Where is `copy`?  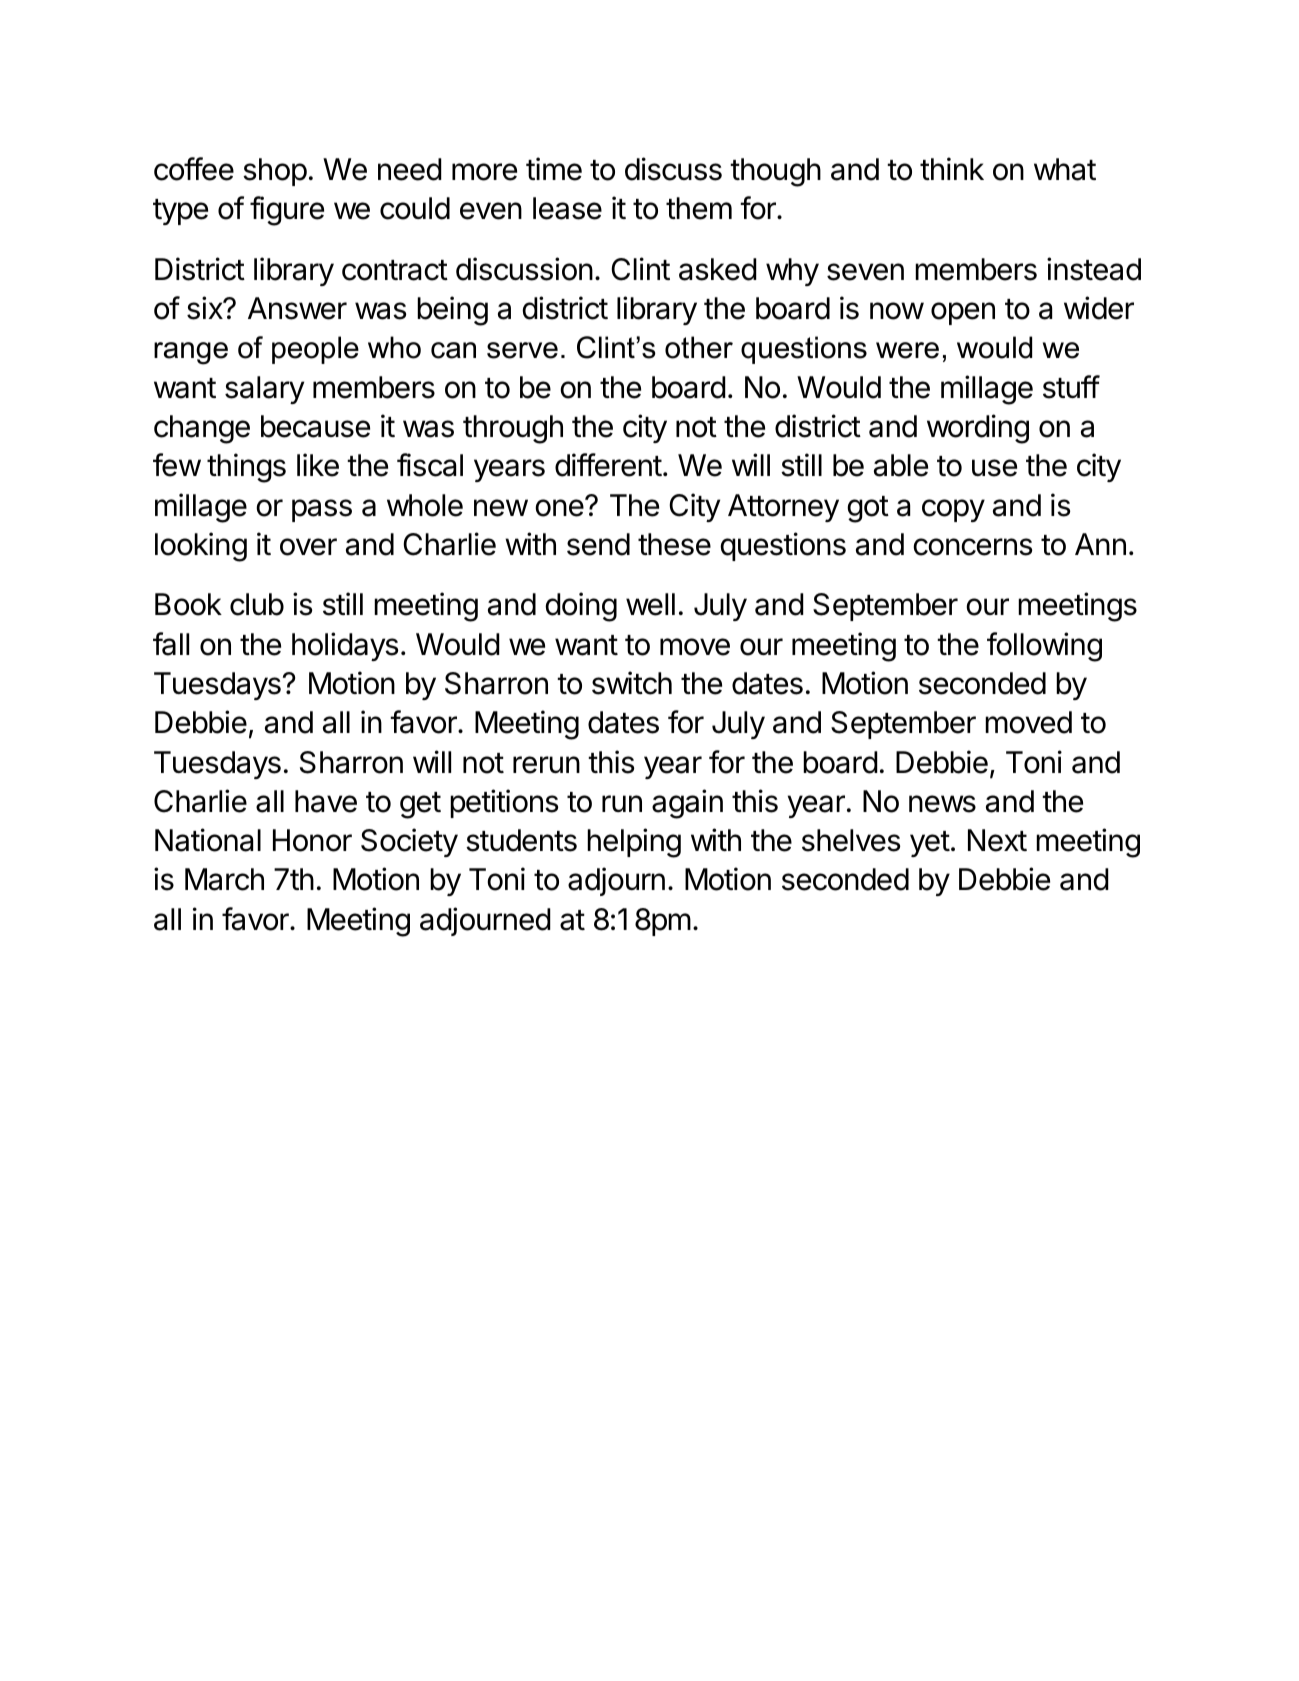 copy is located at coordinates (953, 510).
